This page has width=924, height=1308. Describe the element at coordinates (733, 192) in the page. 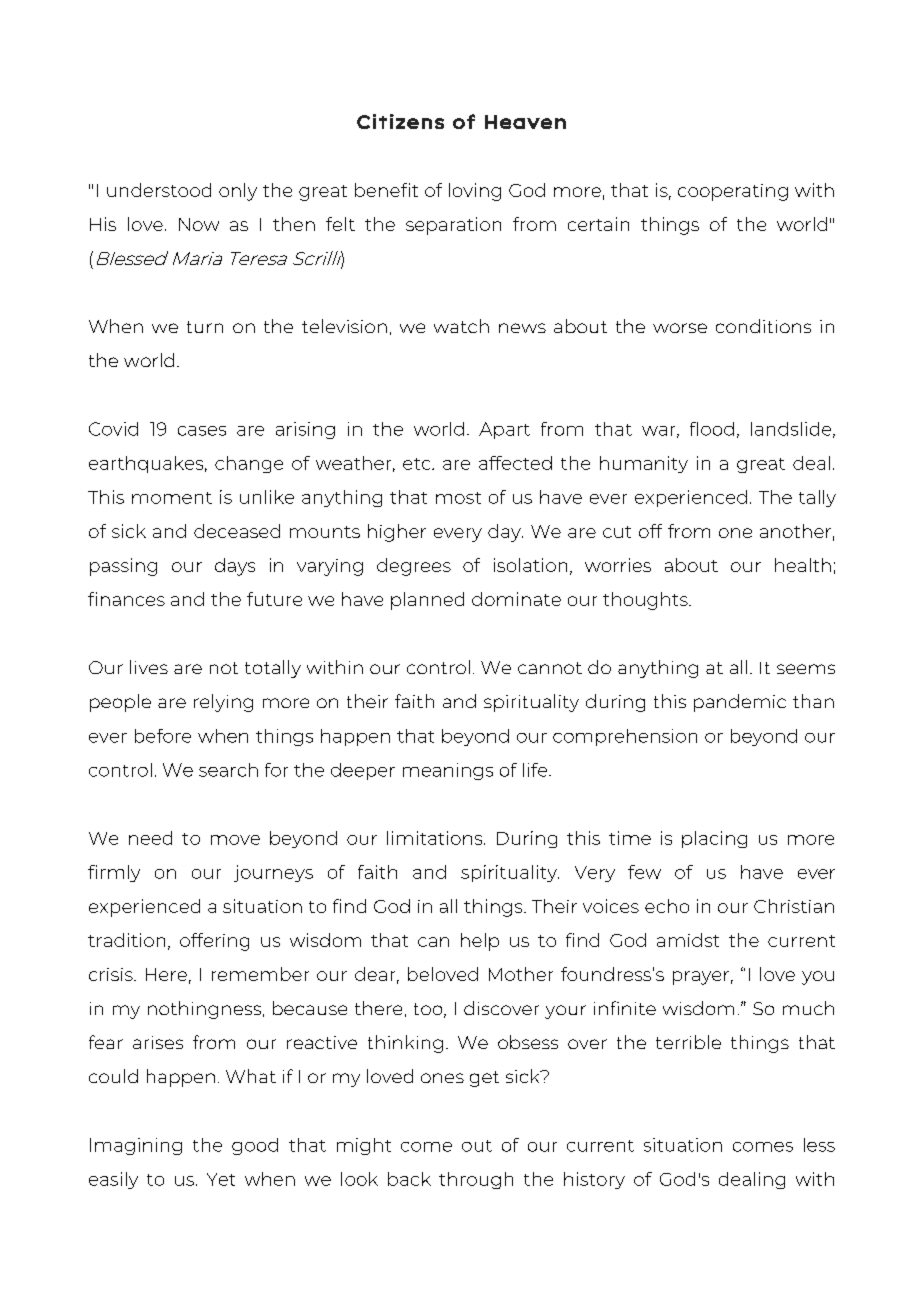

I see `cooperating` at that location.
